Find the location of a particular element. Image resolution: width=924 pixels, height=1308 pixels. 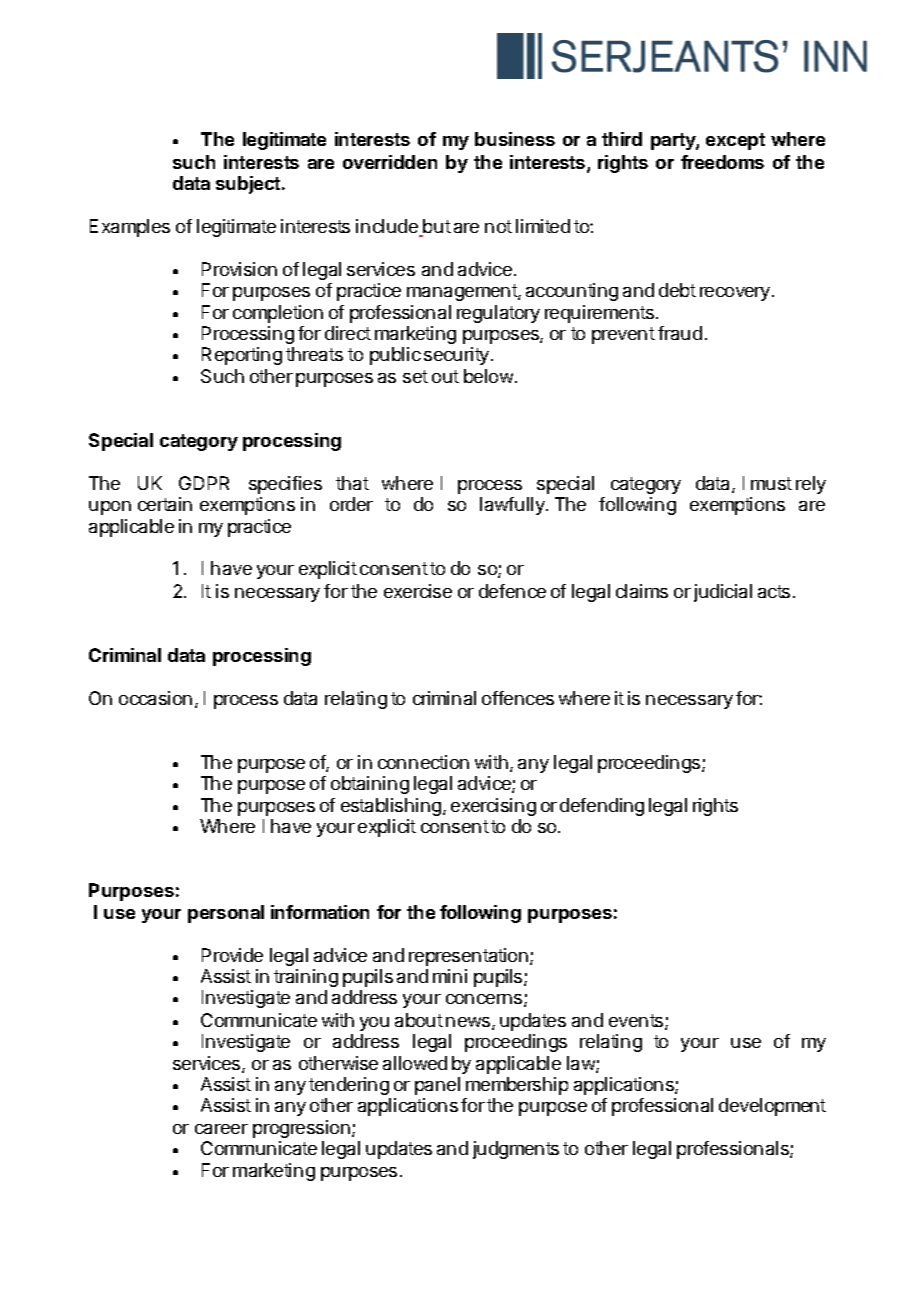

judicial is located at coordinates (723, 593).
